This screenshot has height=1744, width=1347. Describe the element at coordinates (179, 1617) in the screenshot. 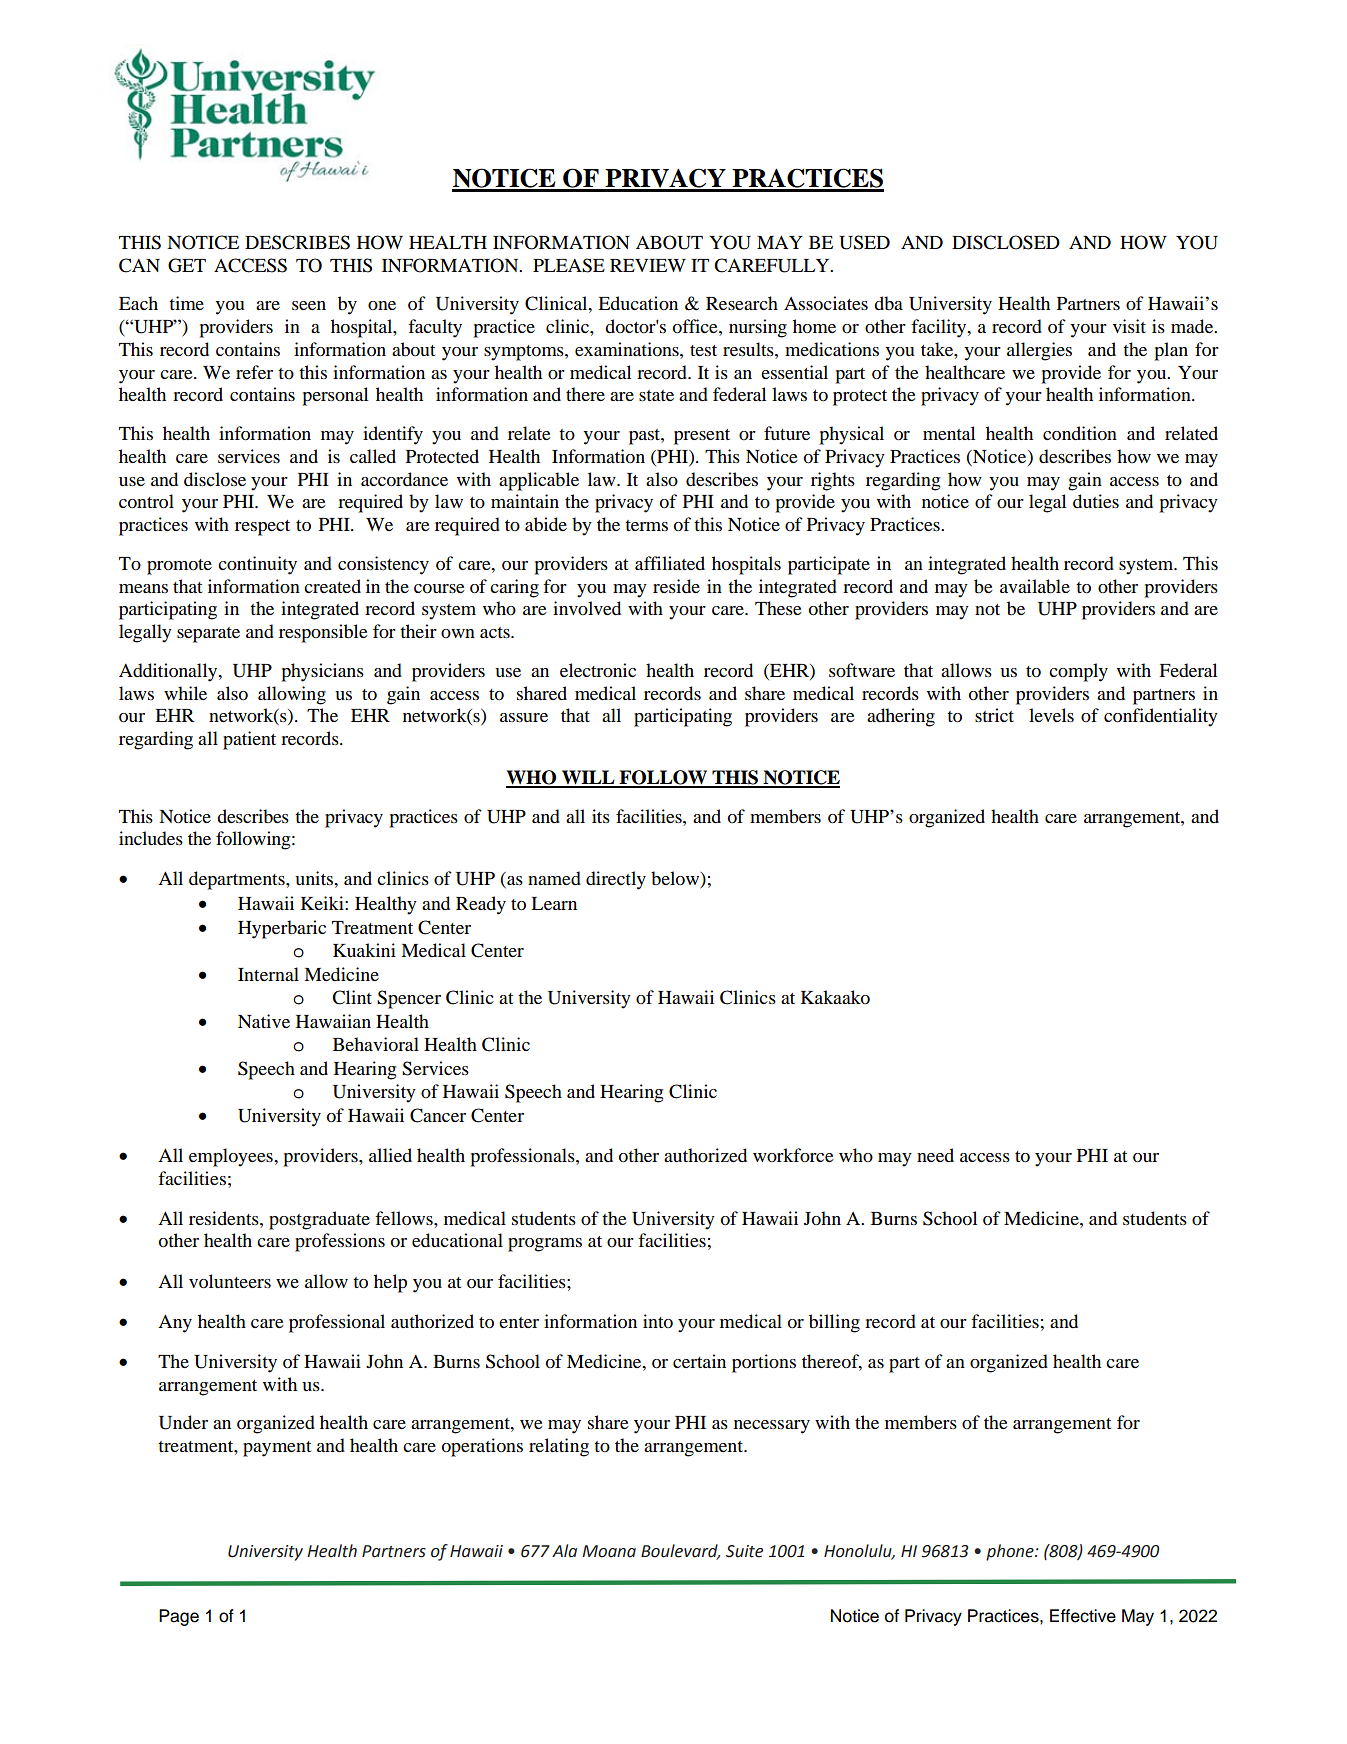

I see `Page` at that location.
